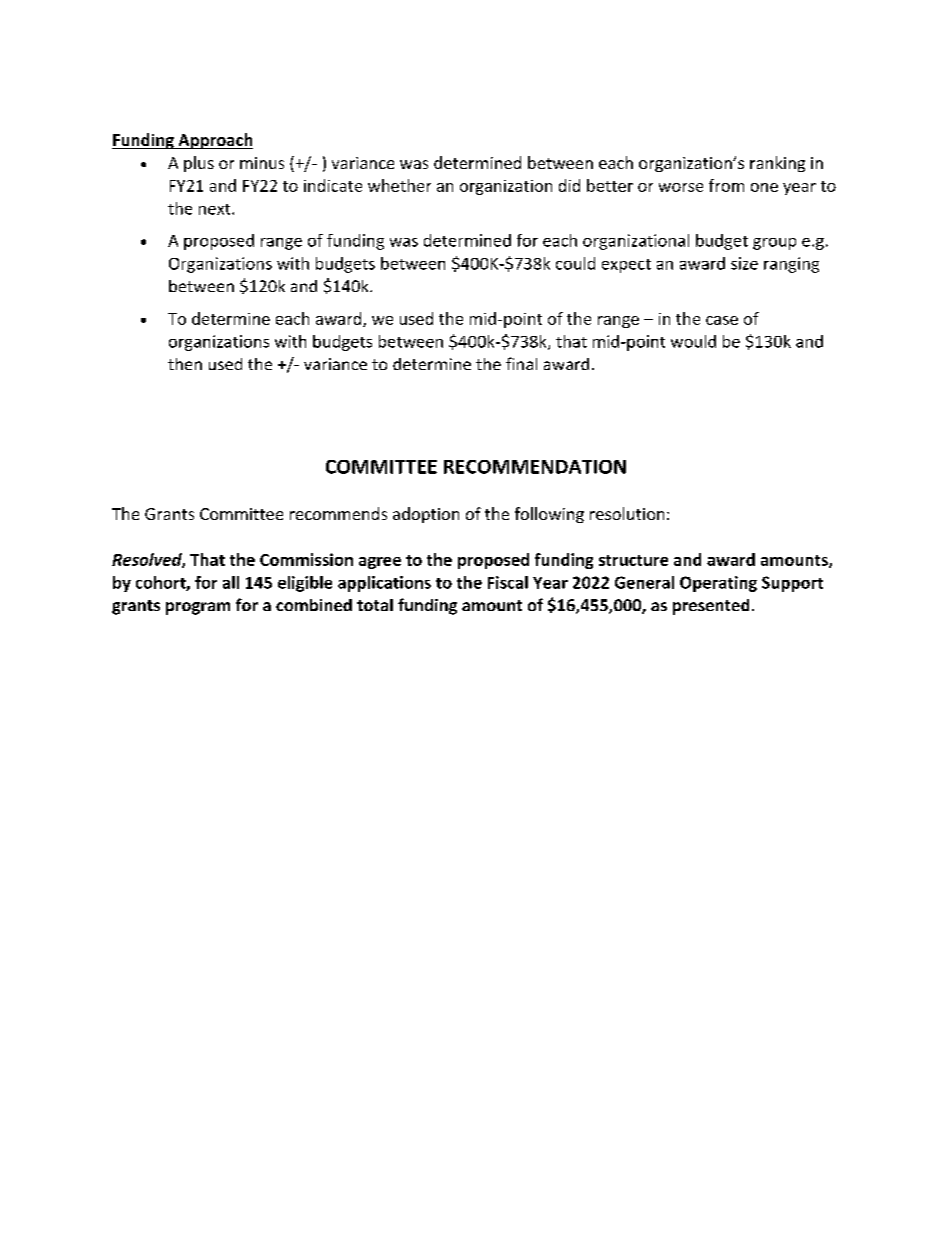  Describe the element at coordinates (338, 513) in the document. I see `recommends` at that location.
